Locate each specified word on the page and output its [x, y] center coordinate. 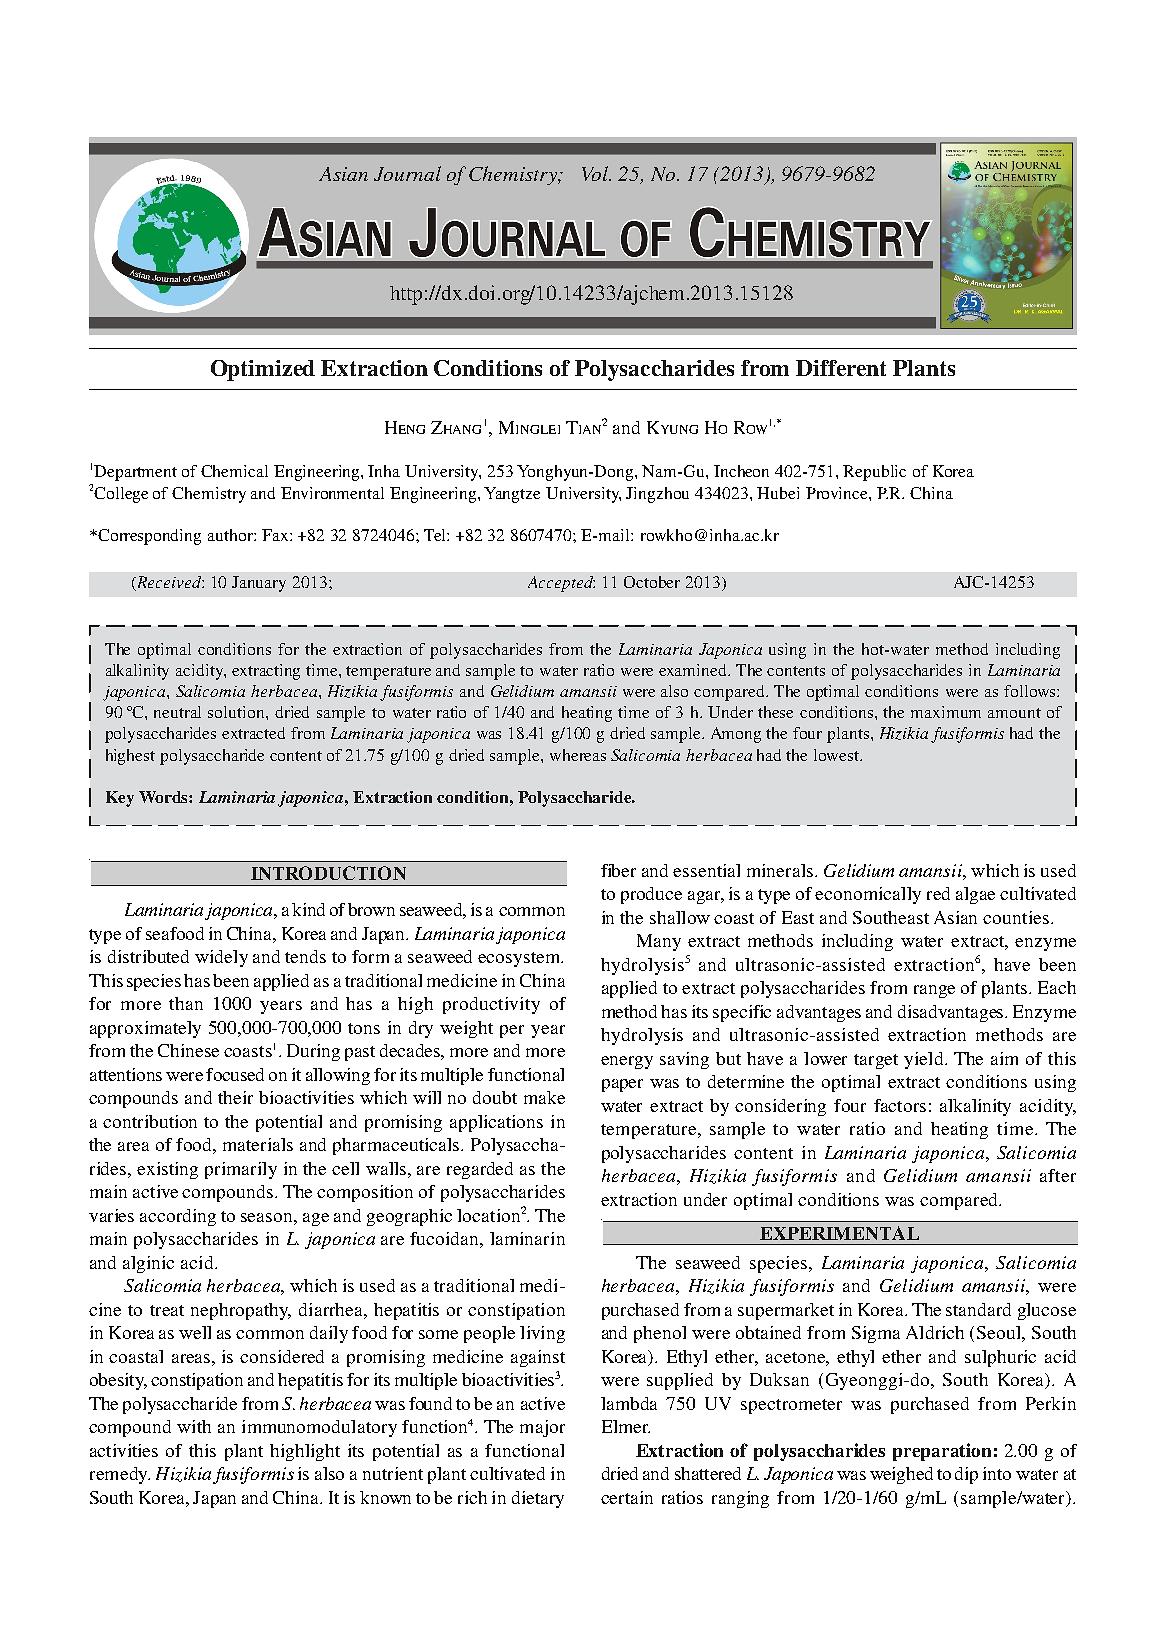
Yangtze [512, 495]
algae [975, 895]
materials [258, 1144]
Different [841, 368]
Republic [874, 473]
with [194, 1426]
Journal [407, 173]
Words [164, 797]
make [544, 1097]
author [231, 535]
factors [900, 1105]
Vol [596, 173]
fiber [618, 870]
